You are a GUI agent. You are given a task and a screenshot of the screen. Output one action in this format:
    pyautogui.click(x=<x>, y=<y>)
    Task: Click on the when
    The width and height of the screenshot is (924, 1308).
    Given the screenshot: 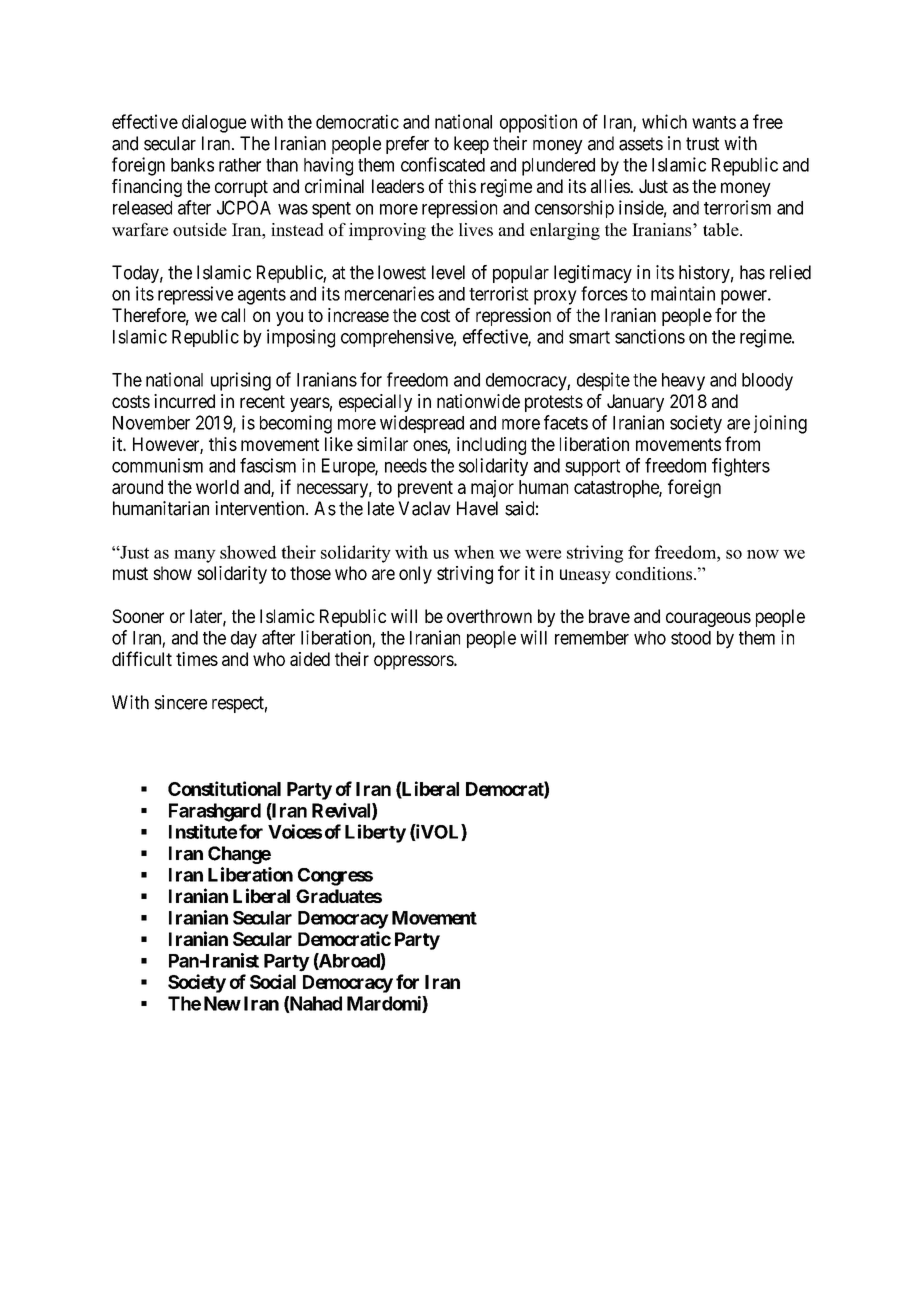 What is the action you would take?
    pyautogui.click(x=474, y=552)
